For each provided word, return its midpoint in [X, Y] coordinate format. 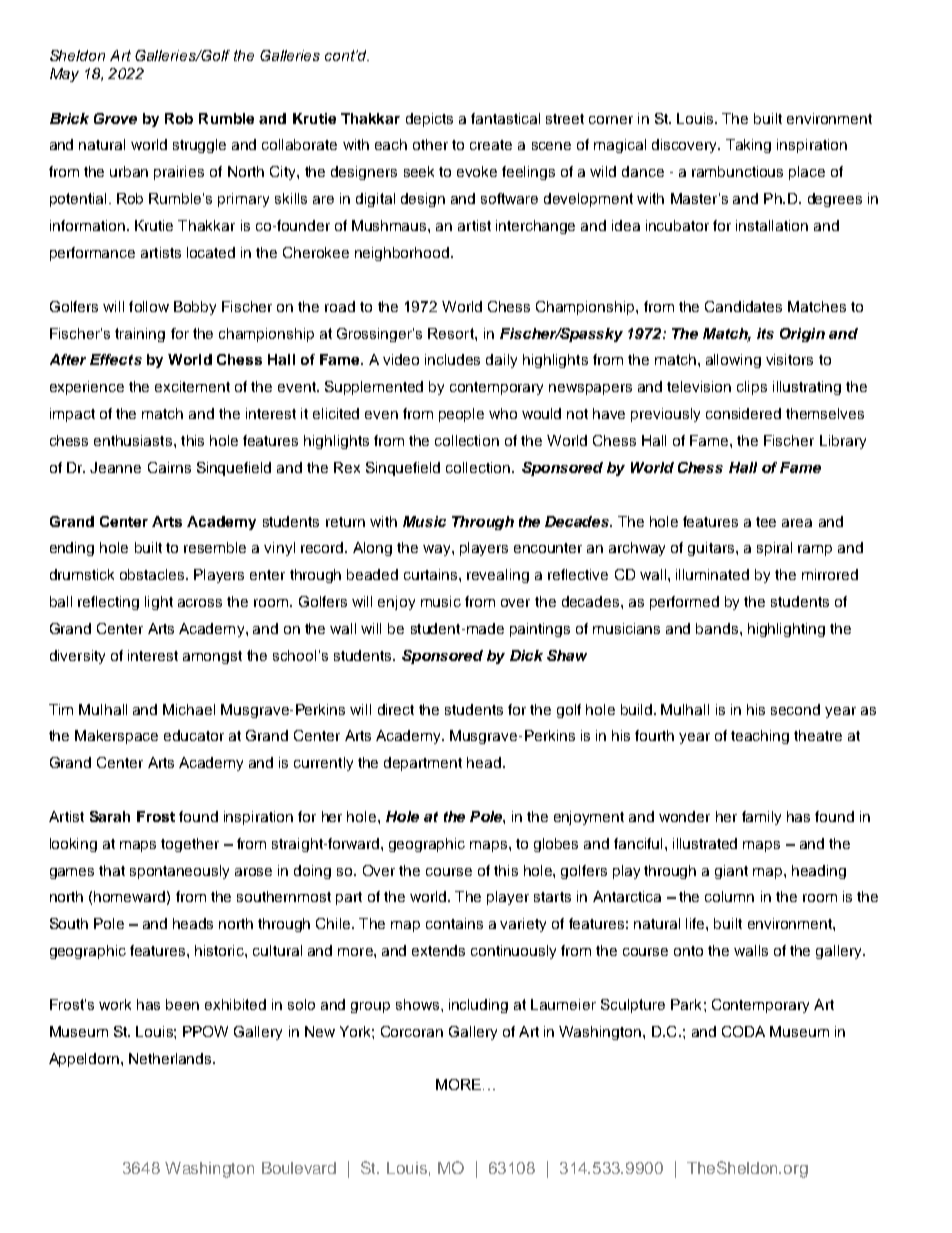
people [461, 415]
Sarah [110, 816]
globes [556, 845]
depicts [429, 120]
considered [743, 413]
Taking [748, 146]
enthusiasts [133, 440]
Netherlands [171, 1058]
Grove [115, 118]
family [761, 818]
